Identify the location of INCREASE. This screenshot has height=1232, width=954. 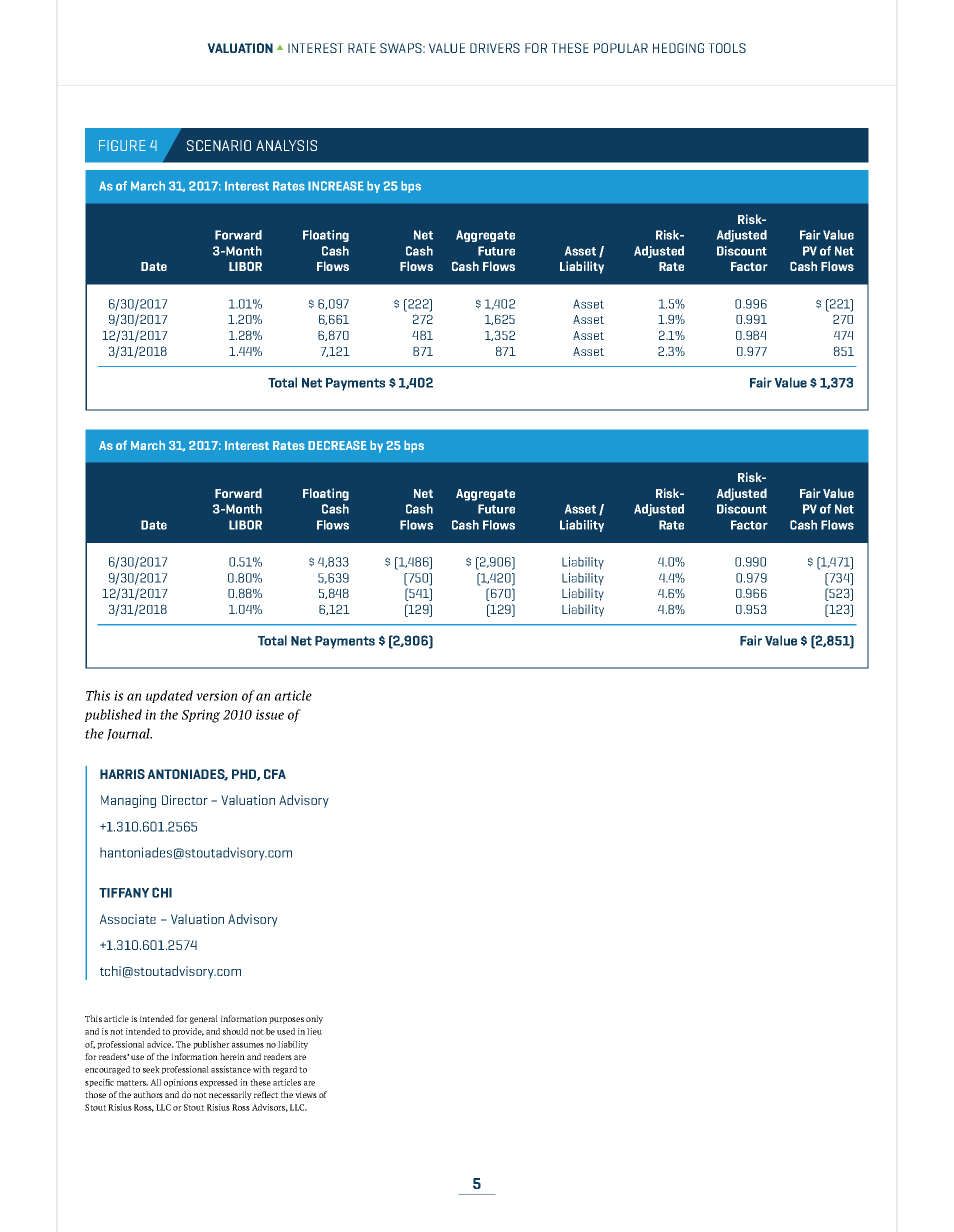
(336, 186).
